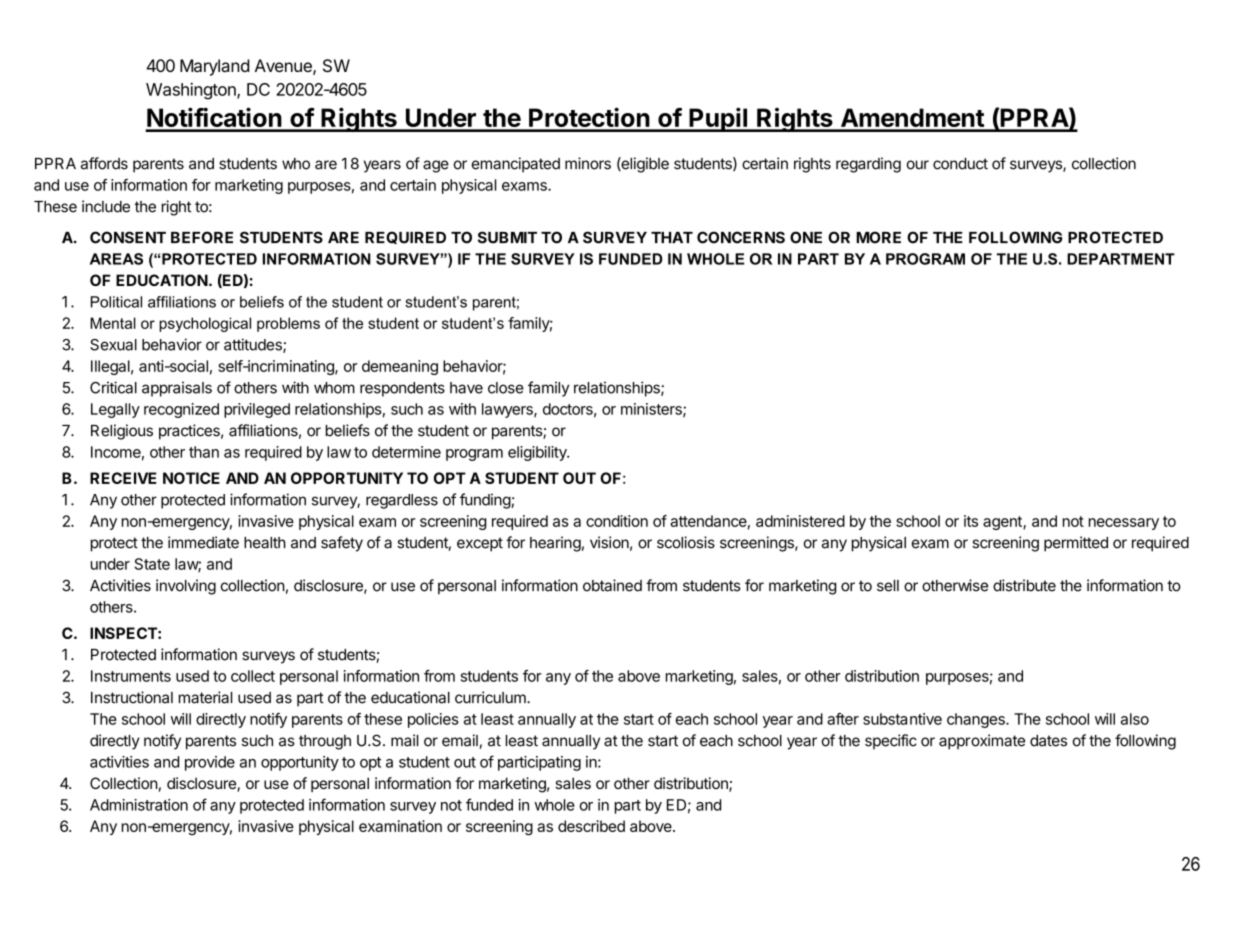 The image size is (1233, 952). Describe the element at coordinates (1024, 585) in the screenshot. I see `distribute` at that location.
